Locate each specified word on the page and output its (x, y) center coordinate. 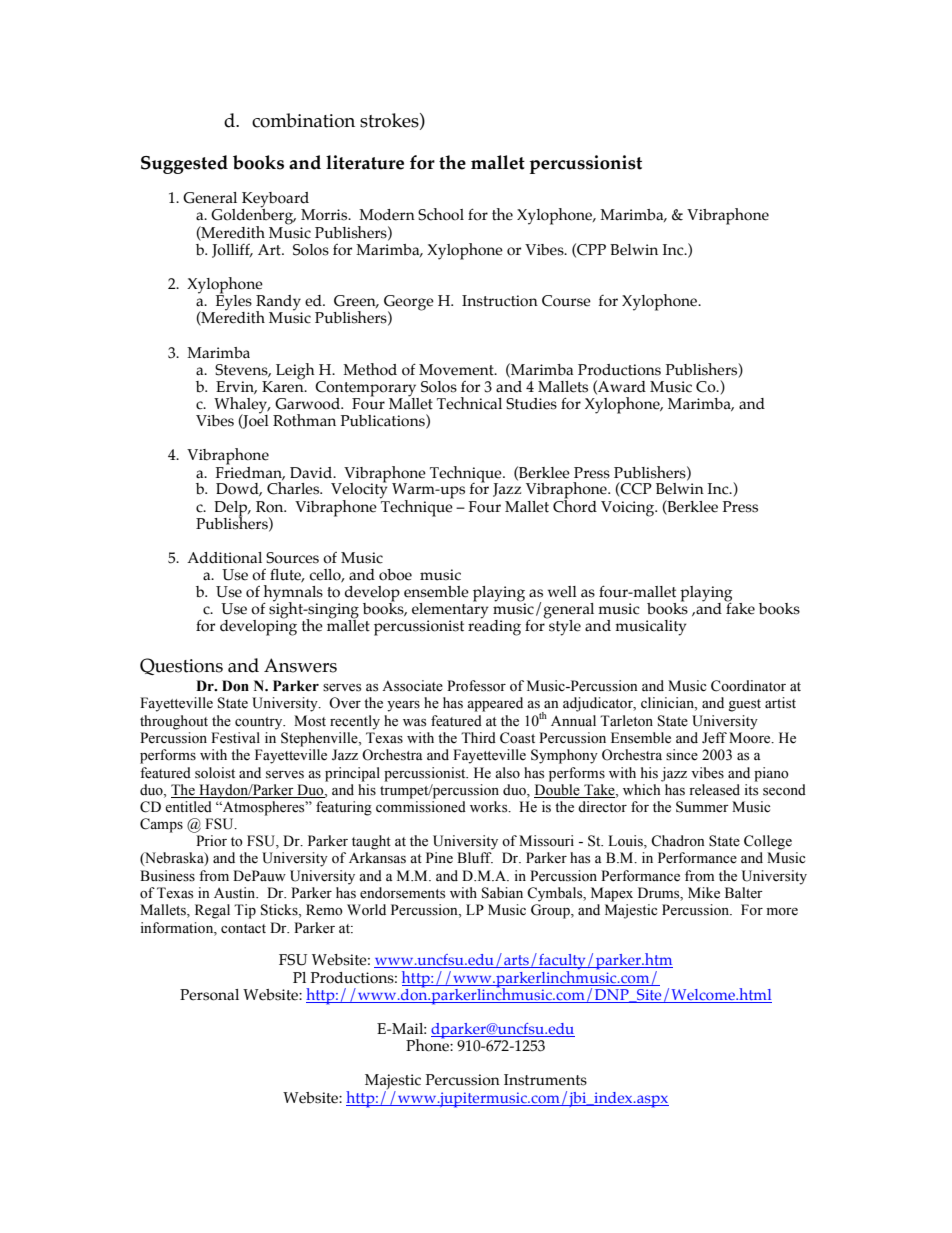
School (441, 214)
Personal (209, 995)
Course (566, 301)
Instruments (545, 1080)
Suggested (184, 164)
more (782, 912)
